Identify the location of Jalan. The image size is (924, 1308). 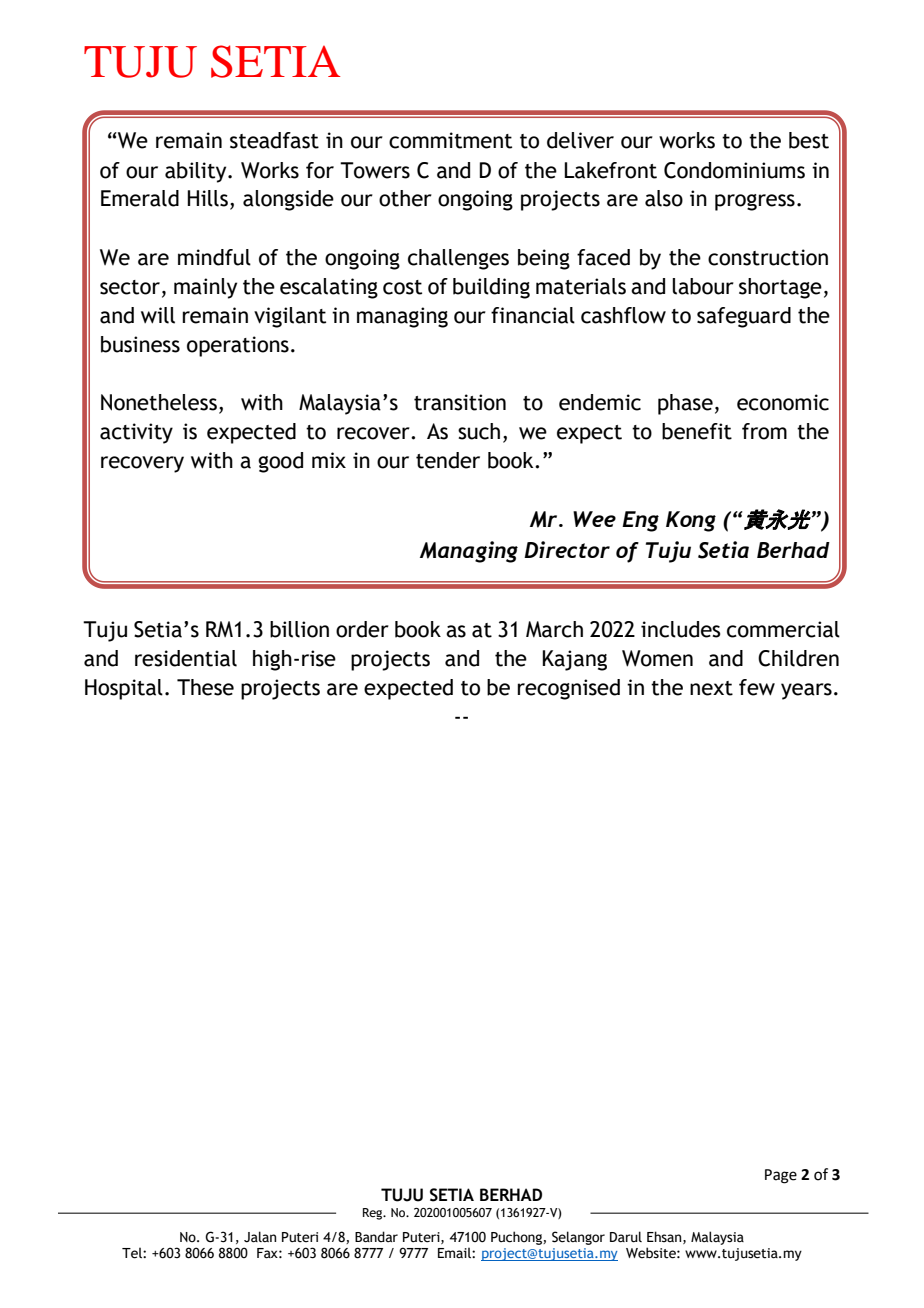
(260, 1237).
